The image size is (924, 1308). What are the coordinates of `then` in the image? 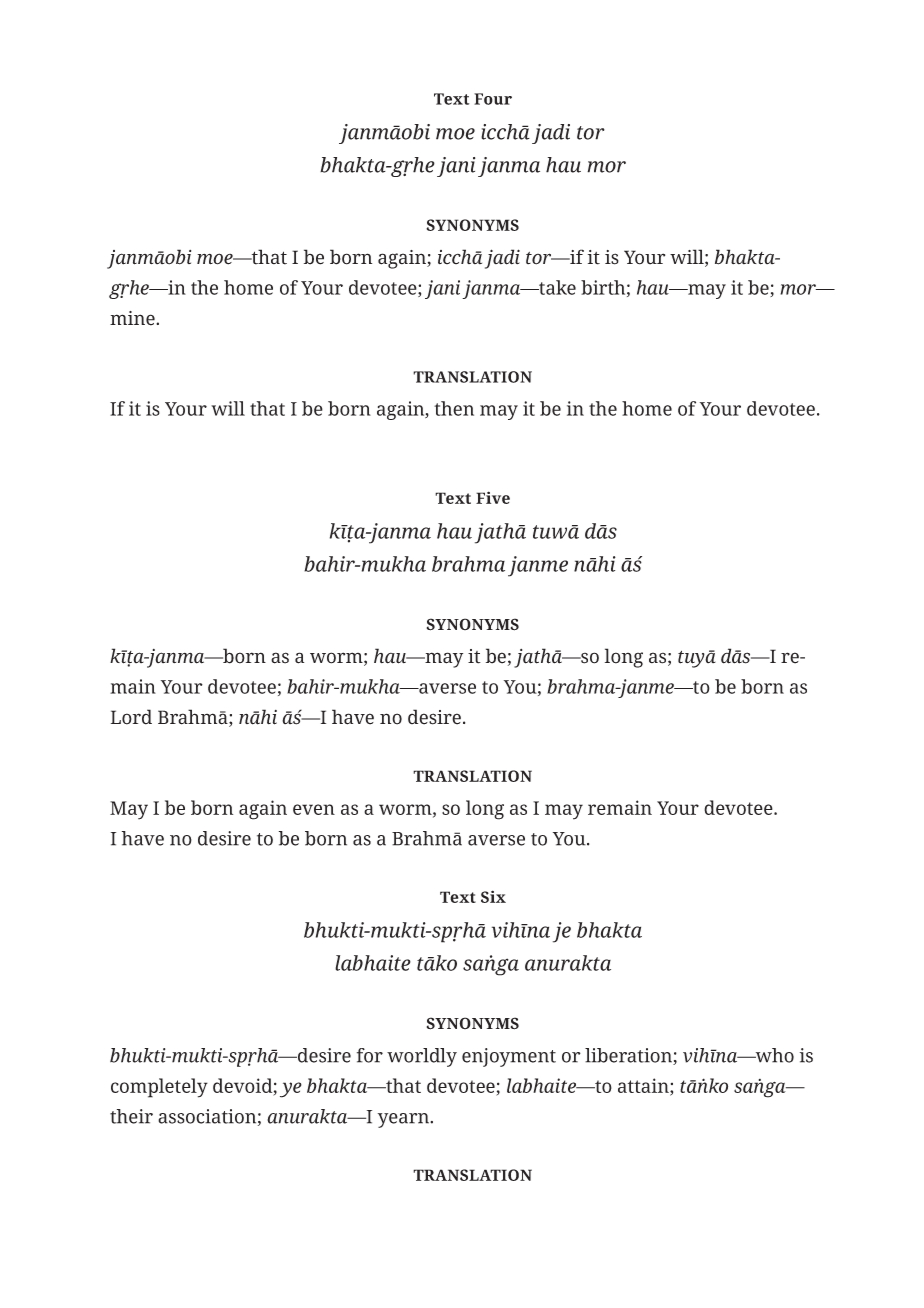 It's located at (454, 408).
